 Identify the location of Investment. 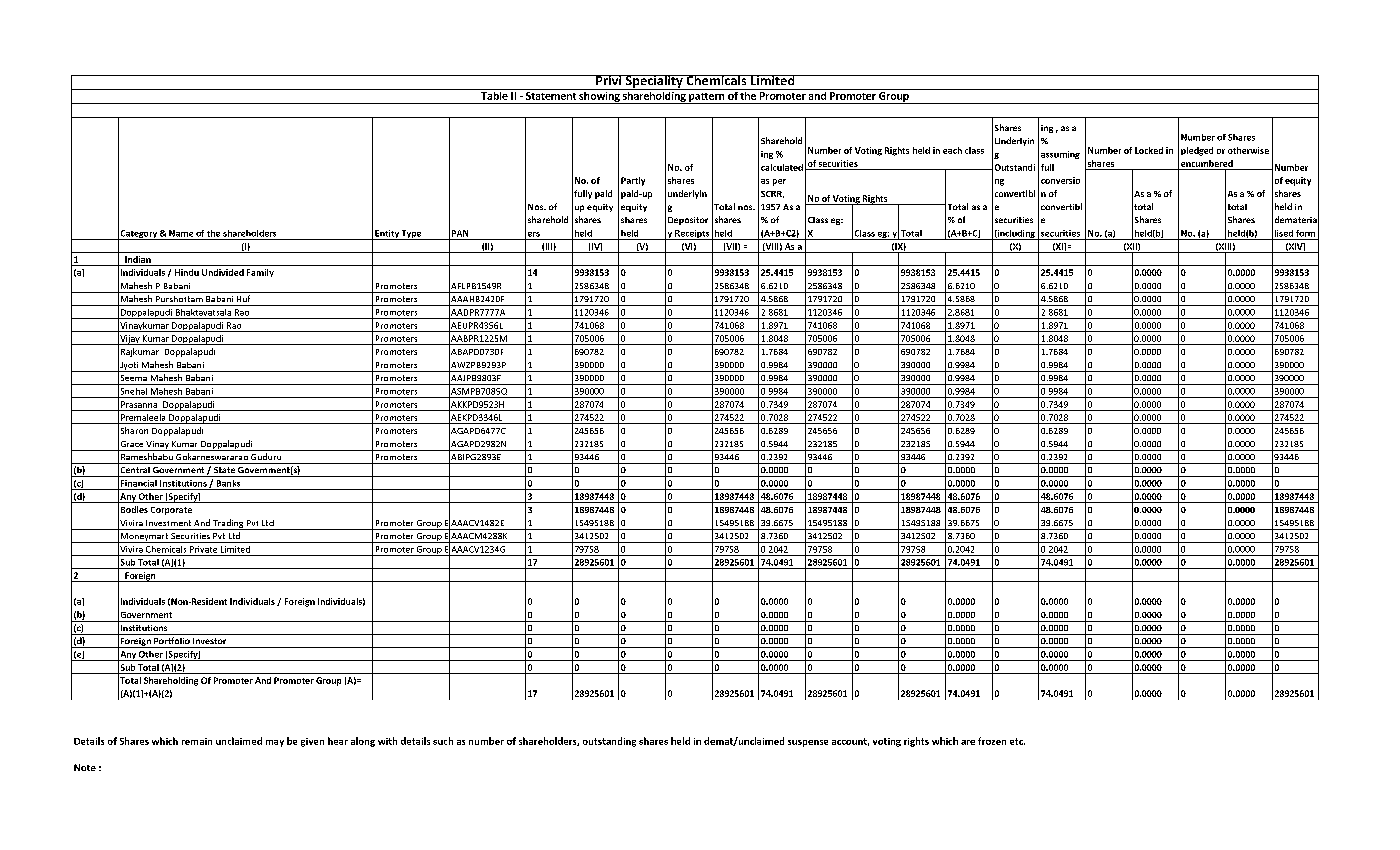
(168, 523).
